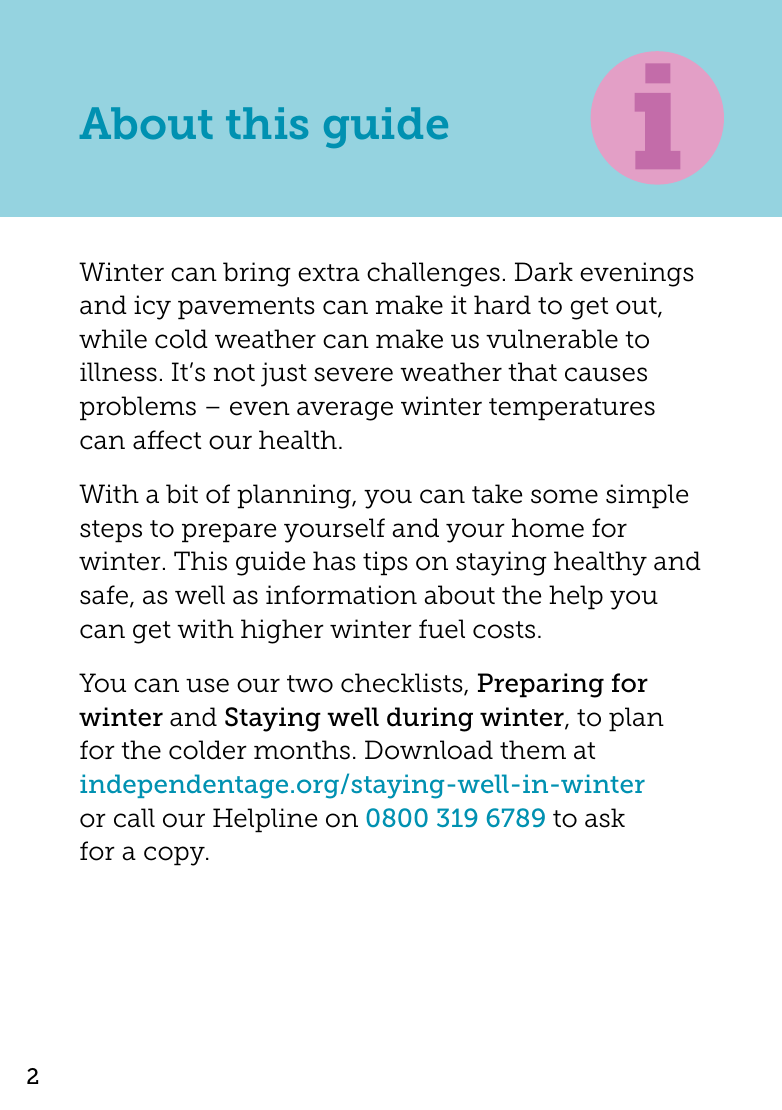  I want to click on copy, so click(175, 856).
